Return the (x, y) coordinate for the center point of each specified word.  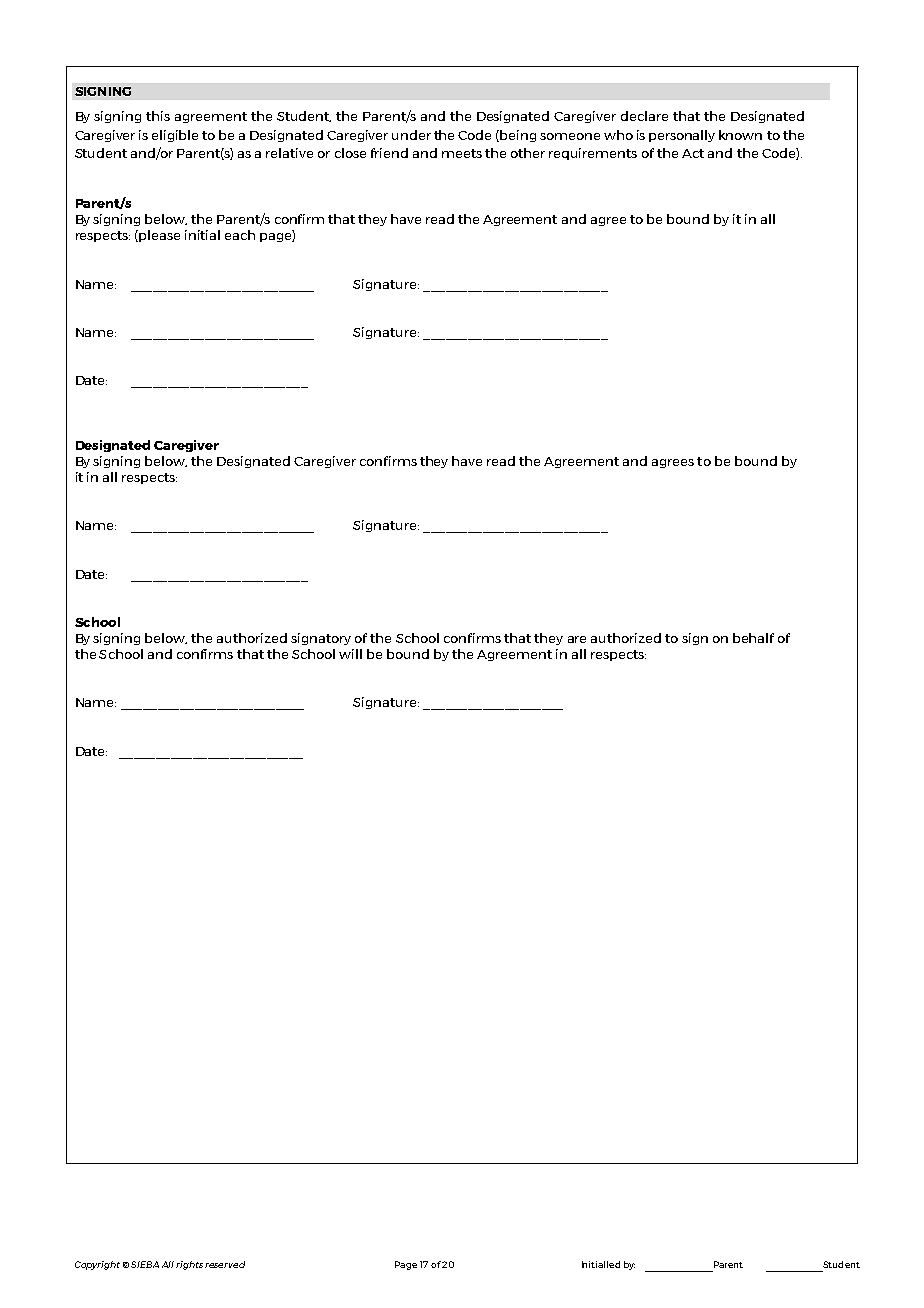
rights (189, 1265)
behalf (753, 638)
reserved (225, 1264)
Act (693, 153)
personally (682, 136)
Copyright (97, 1265)
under (411, 135)
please (159, 236)
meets (462, 153)
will (350, 654)
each (240, 235)
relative (289, 153)
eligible (175, 136)
